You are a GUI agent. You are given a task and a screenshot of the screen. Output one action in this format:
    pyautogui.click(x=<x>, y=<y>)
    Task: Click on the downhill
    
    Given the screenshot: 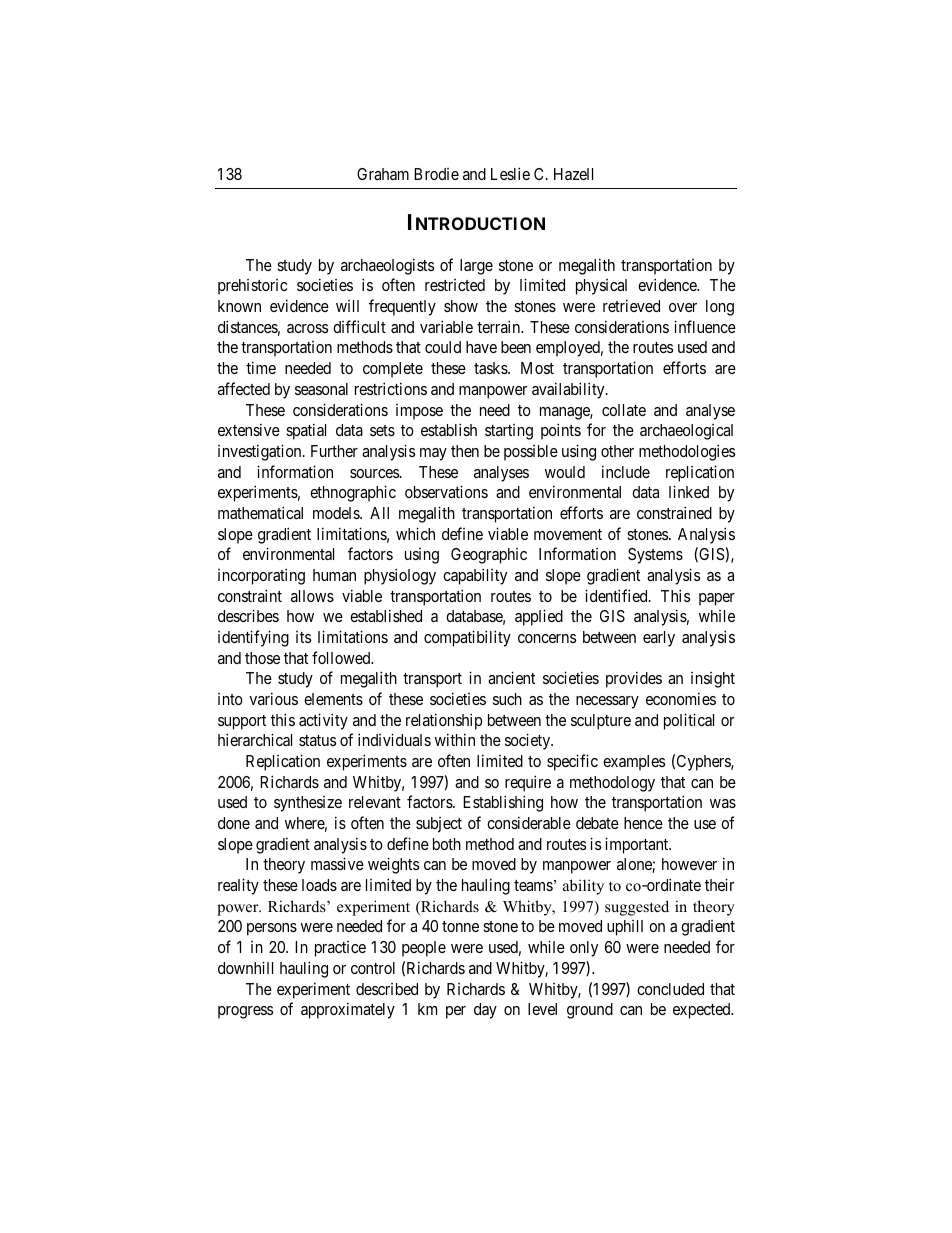 What is the action you would take?
    pyautogui.click(x=245, y=967)
